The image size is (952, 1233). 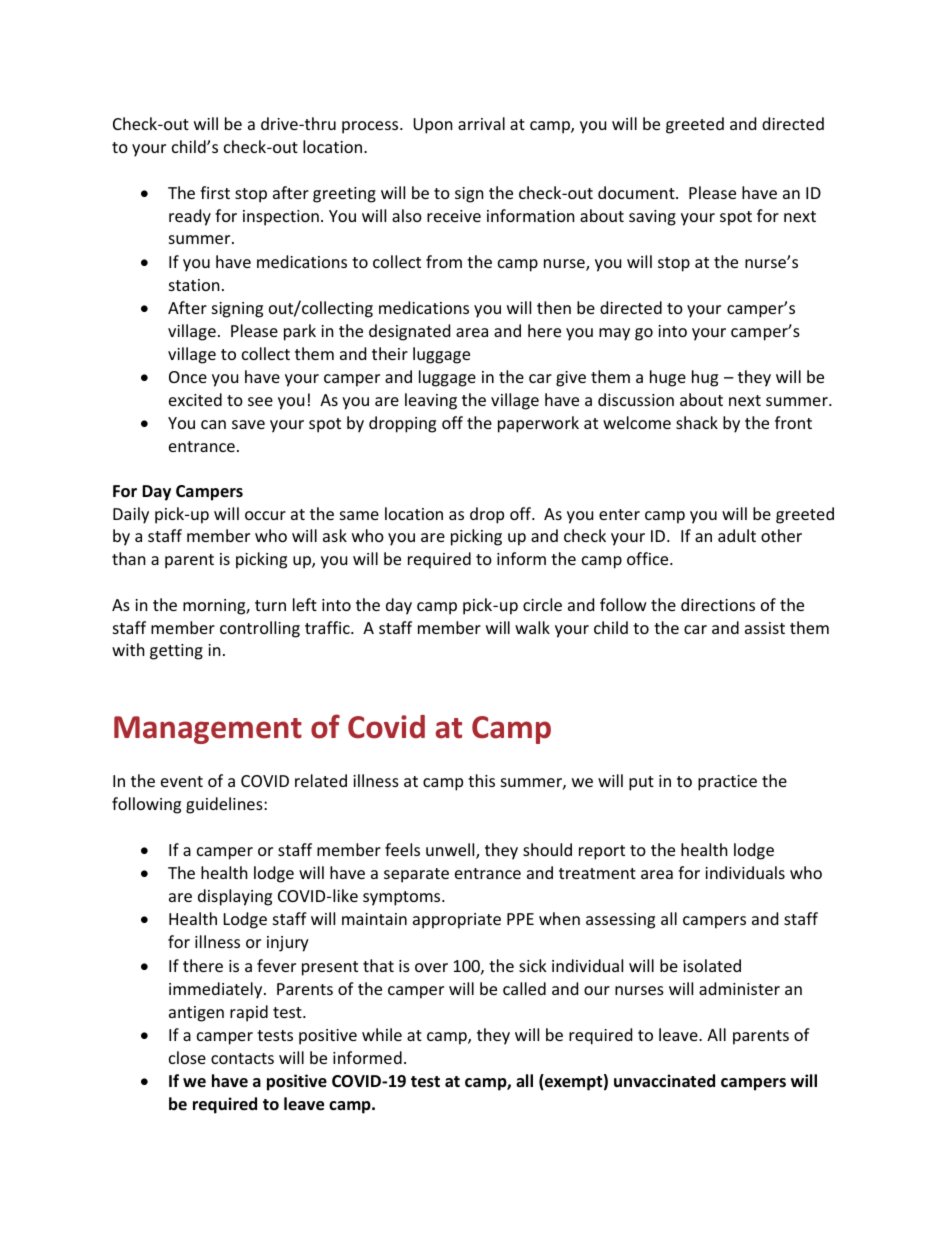 What do you see at coordinates (382, 1034) in the screenshot?
I see `while` at bounding box center [382, 1034].
